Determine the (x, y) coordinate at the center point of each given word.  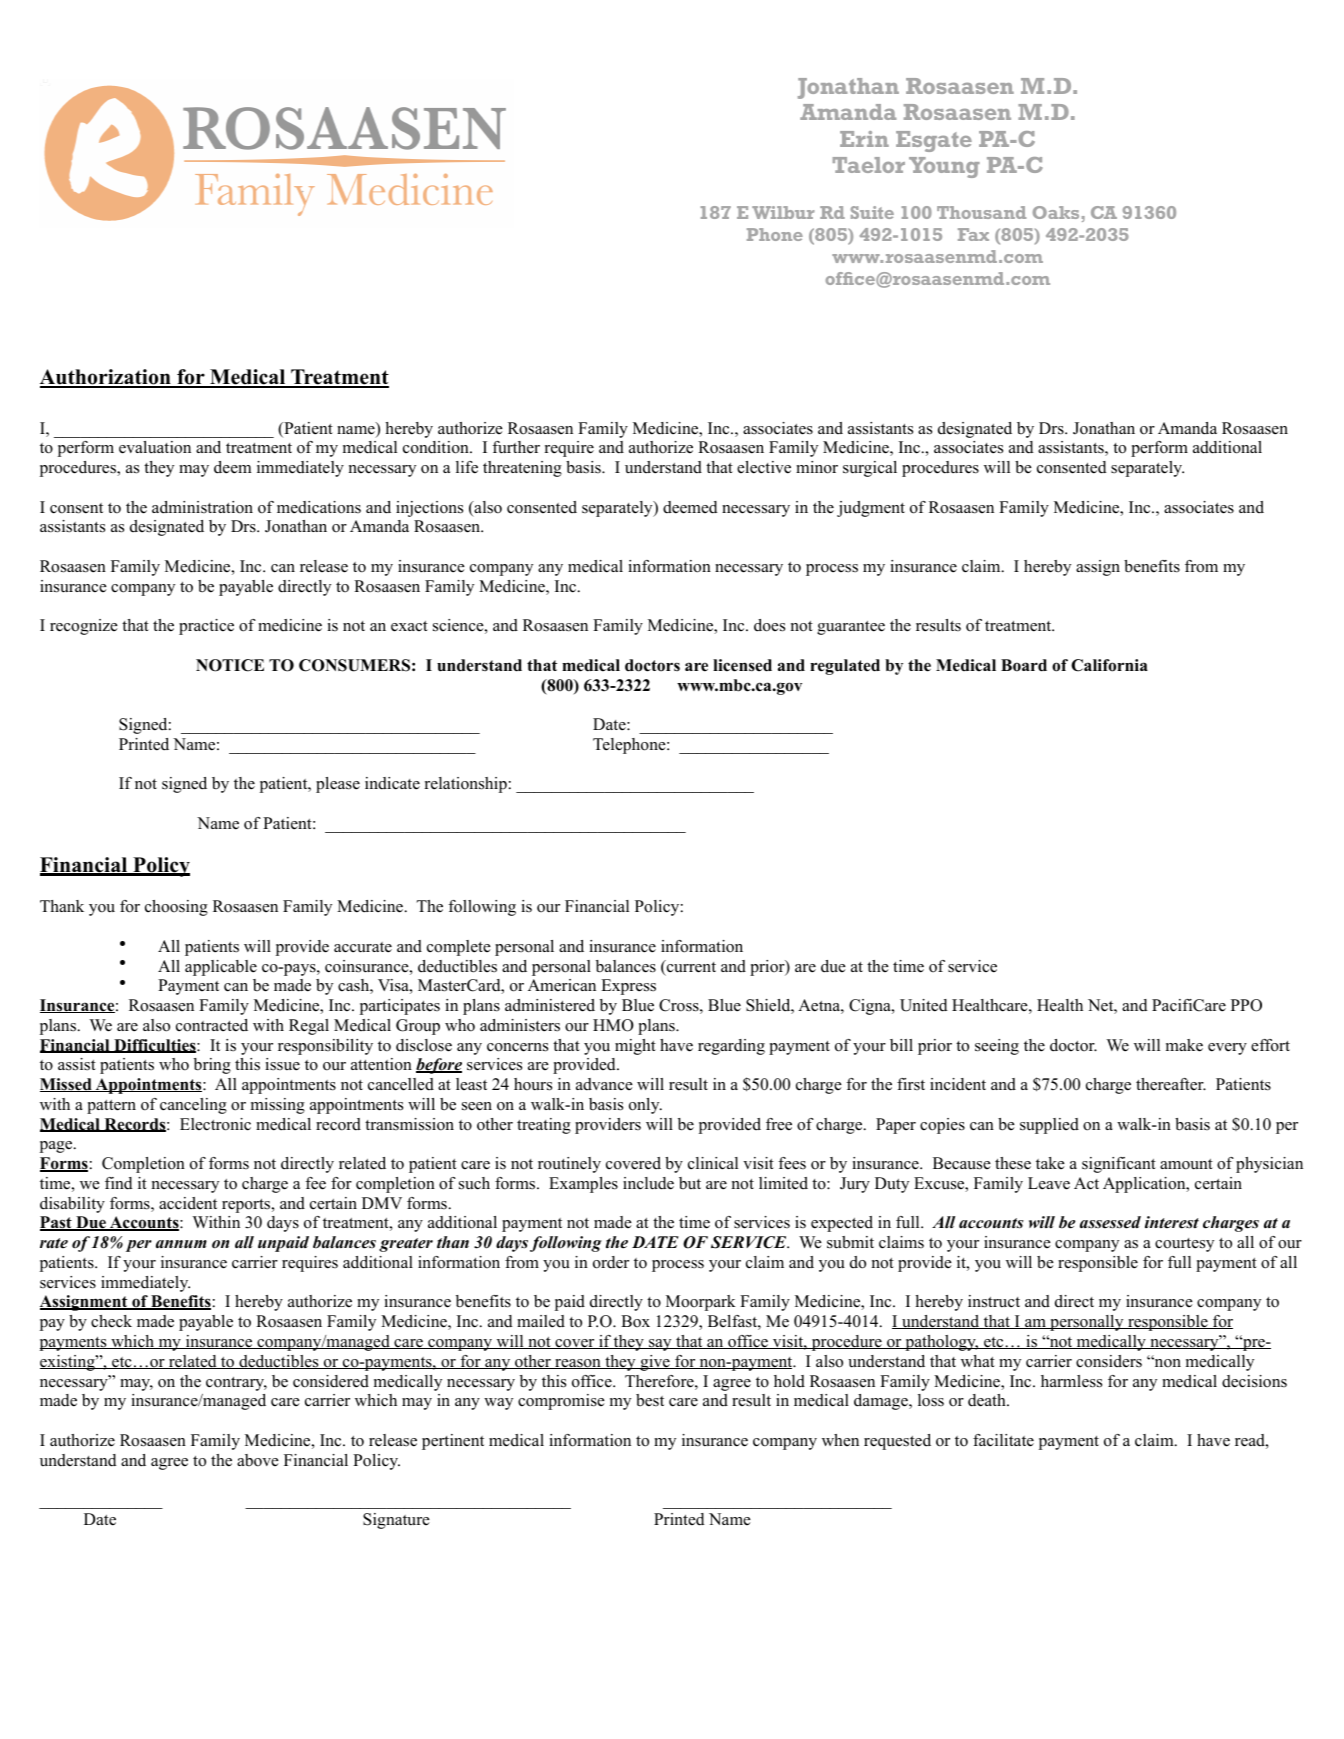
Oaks (1056, 212)
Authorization (106, 378)
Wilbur (783, 212)
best (650, 1400)
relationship (466, 785)
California (1109, 665)
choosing (176, 908)
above (258, 1460)
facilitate (1003, 1440)
